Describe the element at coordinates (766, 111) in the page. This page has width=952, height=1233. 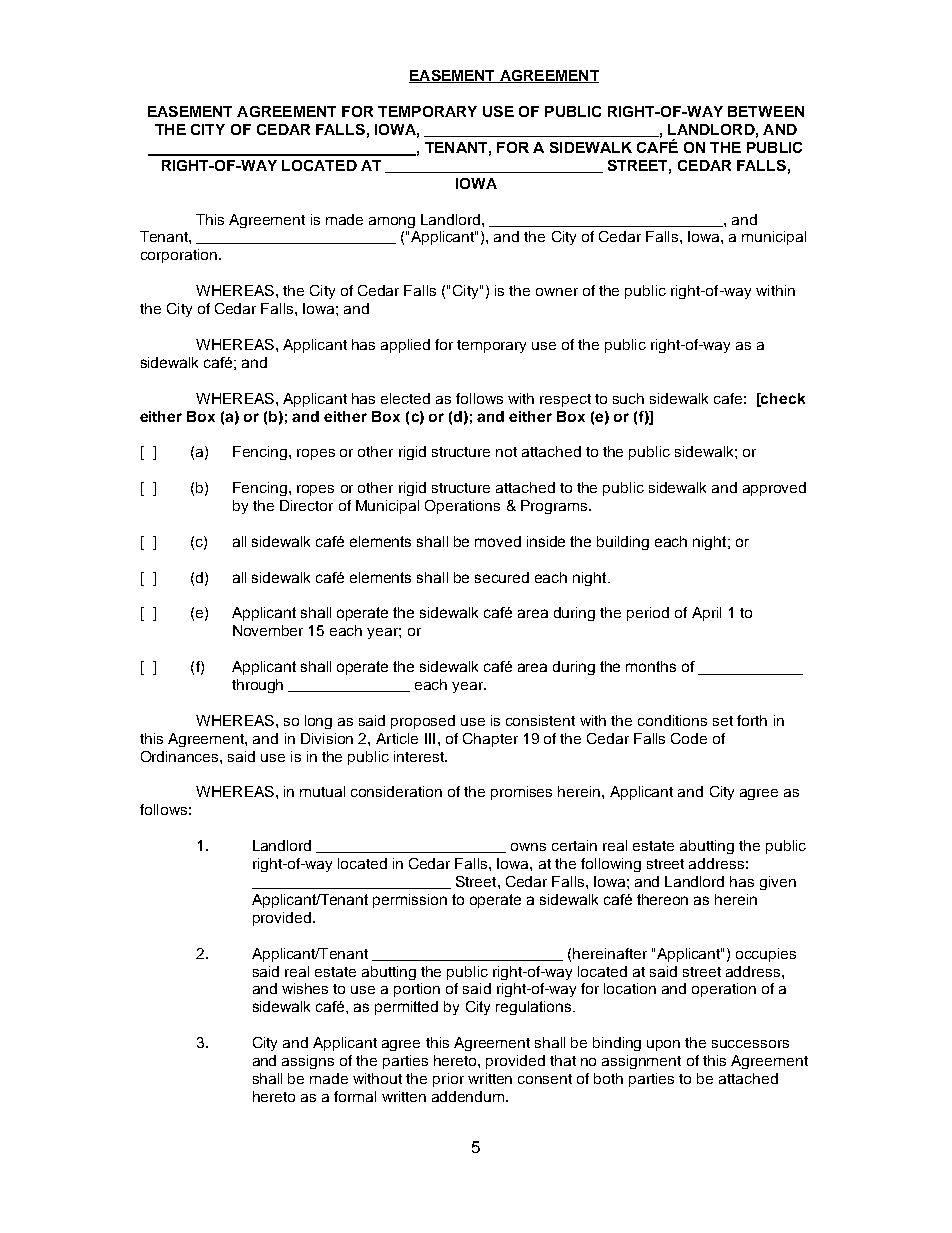
I see `BETWEEN` at that location.
